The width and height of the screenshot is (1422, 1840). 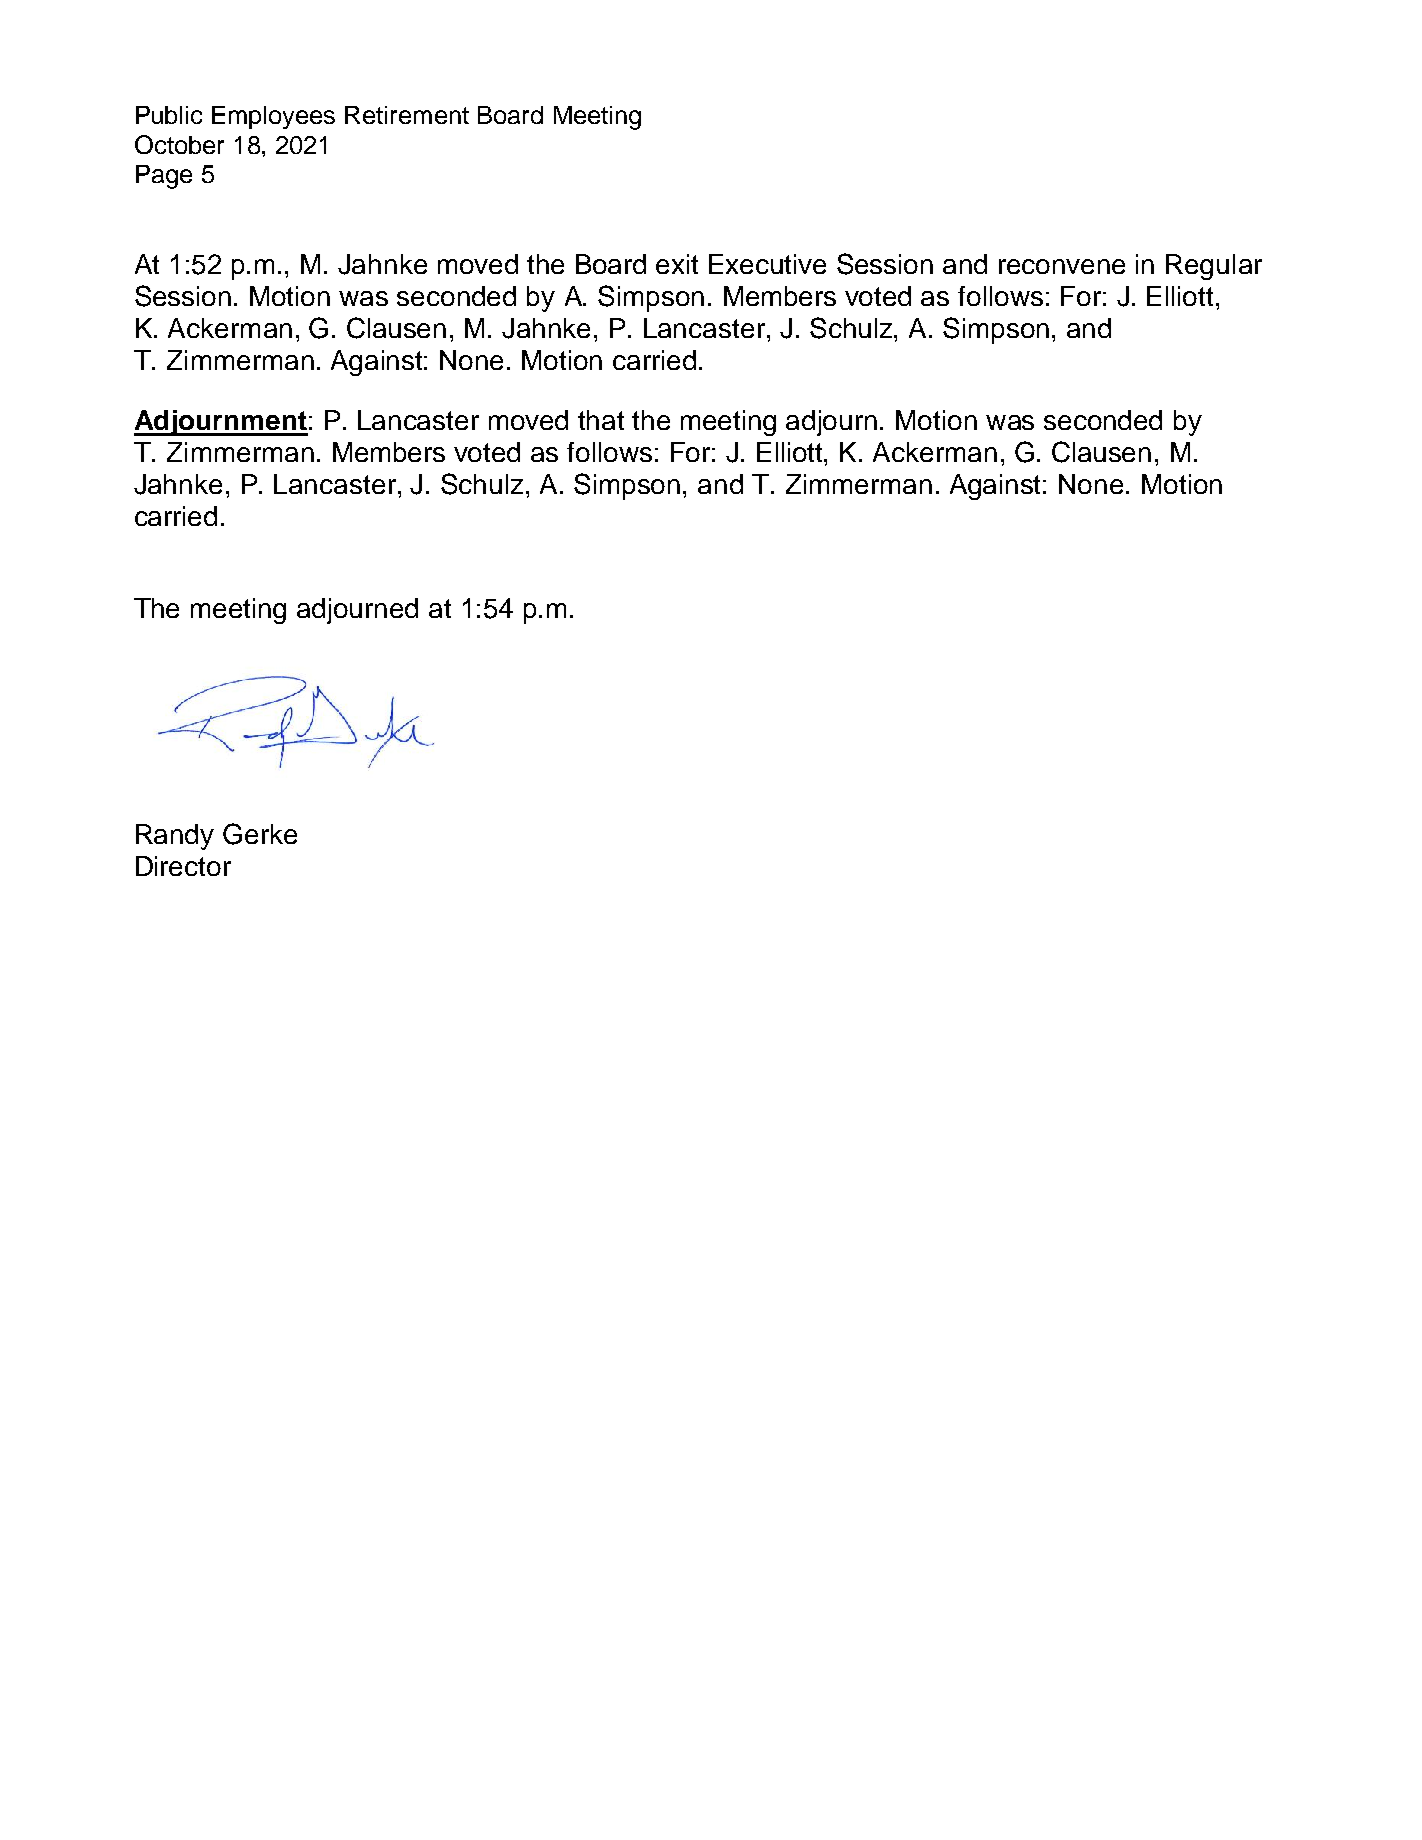 I want to click on Public, so click(x=169, y=115).
